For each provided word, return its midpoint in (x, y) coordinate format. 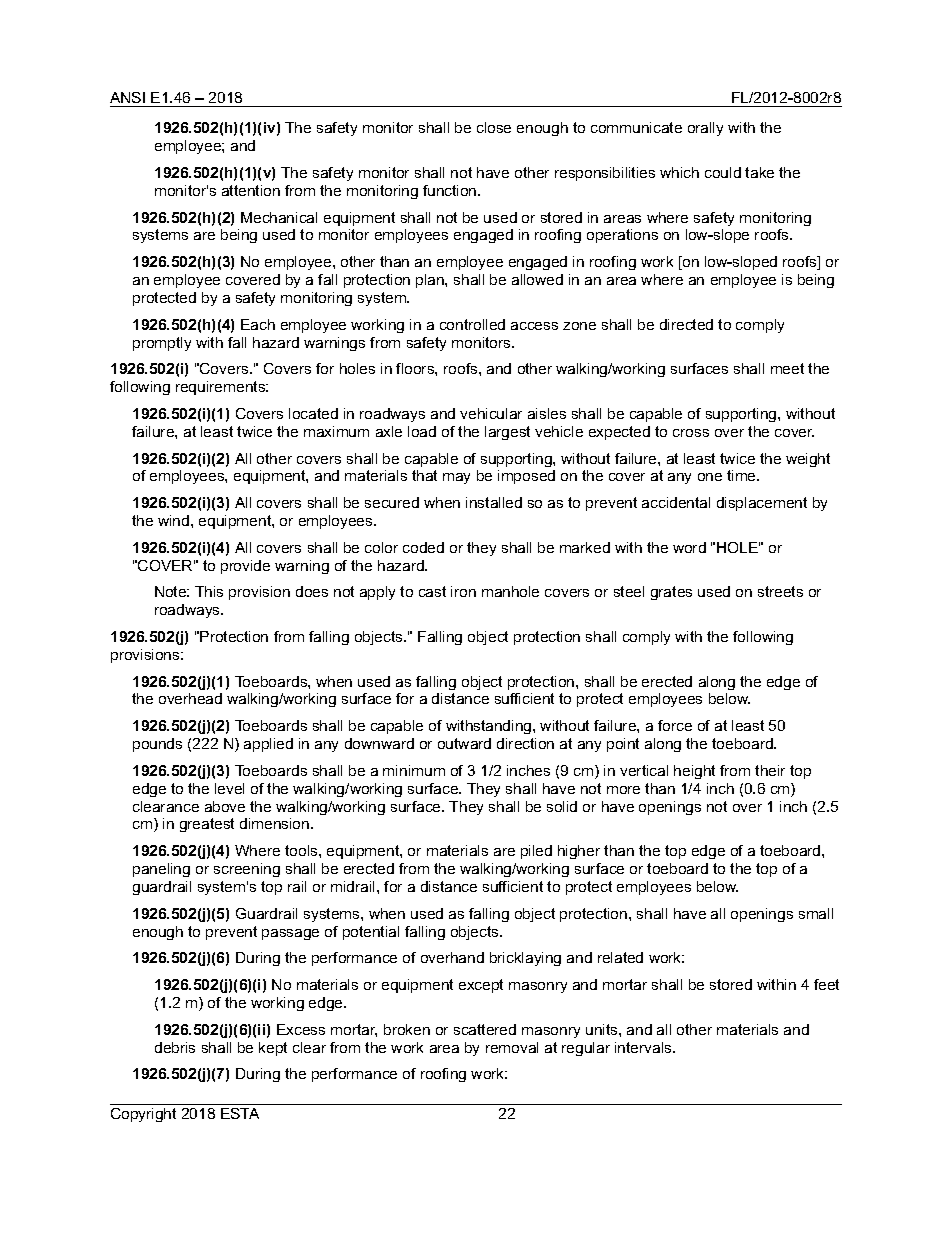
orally (705, 129)
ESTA (240, 1113)
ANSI (127, 97)
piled (536, 852)
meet (787, 368)
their (770, 770)
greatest (207, 825)
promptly (162, 344)
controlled (472, 324)
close (494, 127)
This (209, 591)
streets (780, 591)
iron (463, 591)
